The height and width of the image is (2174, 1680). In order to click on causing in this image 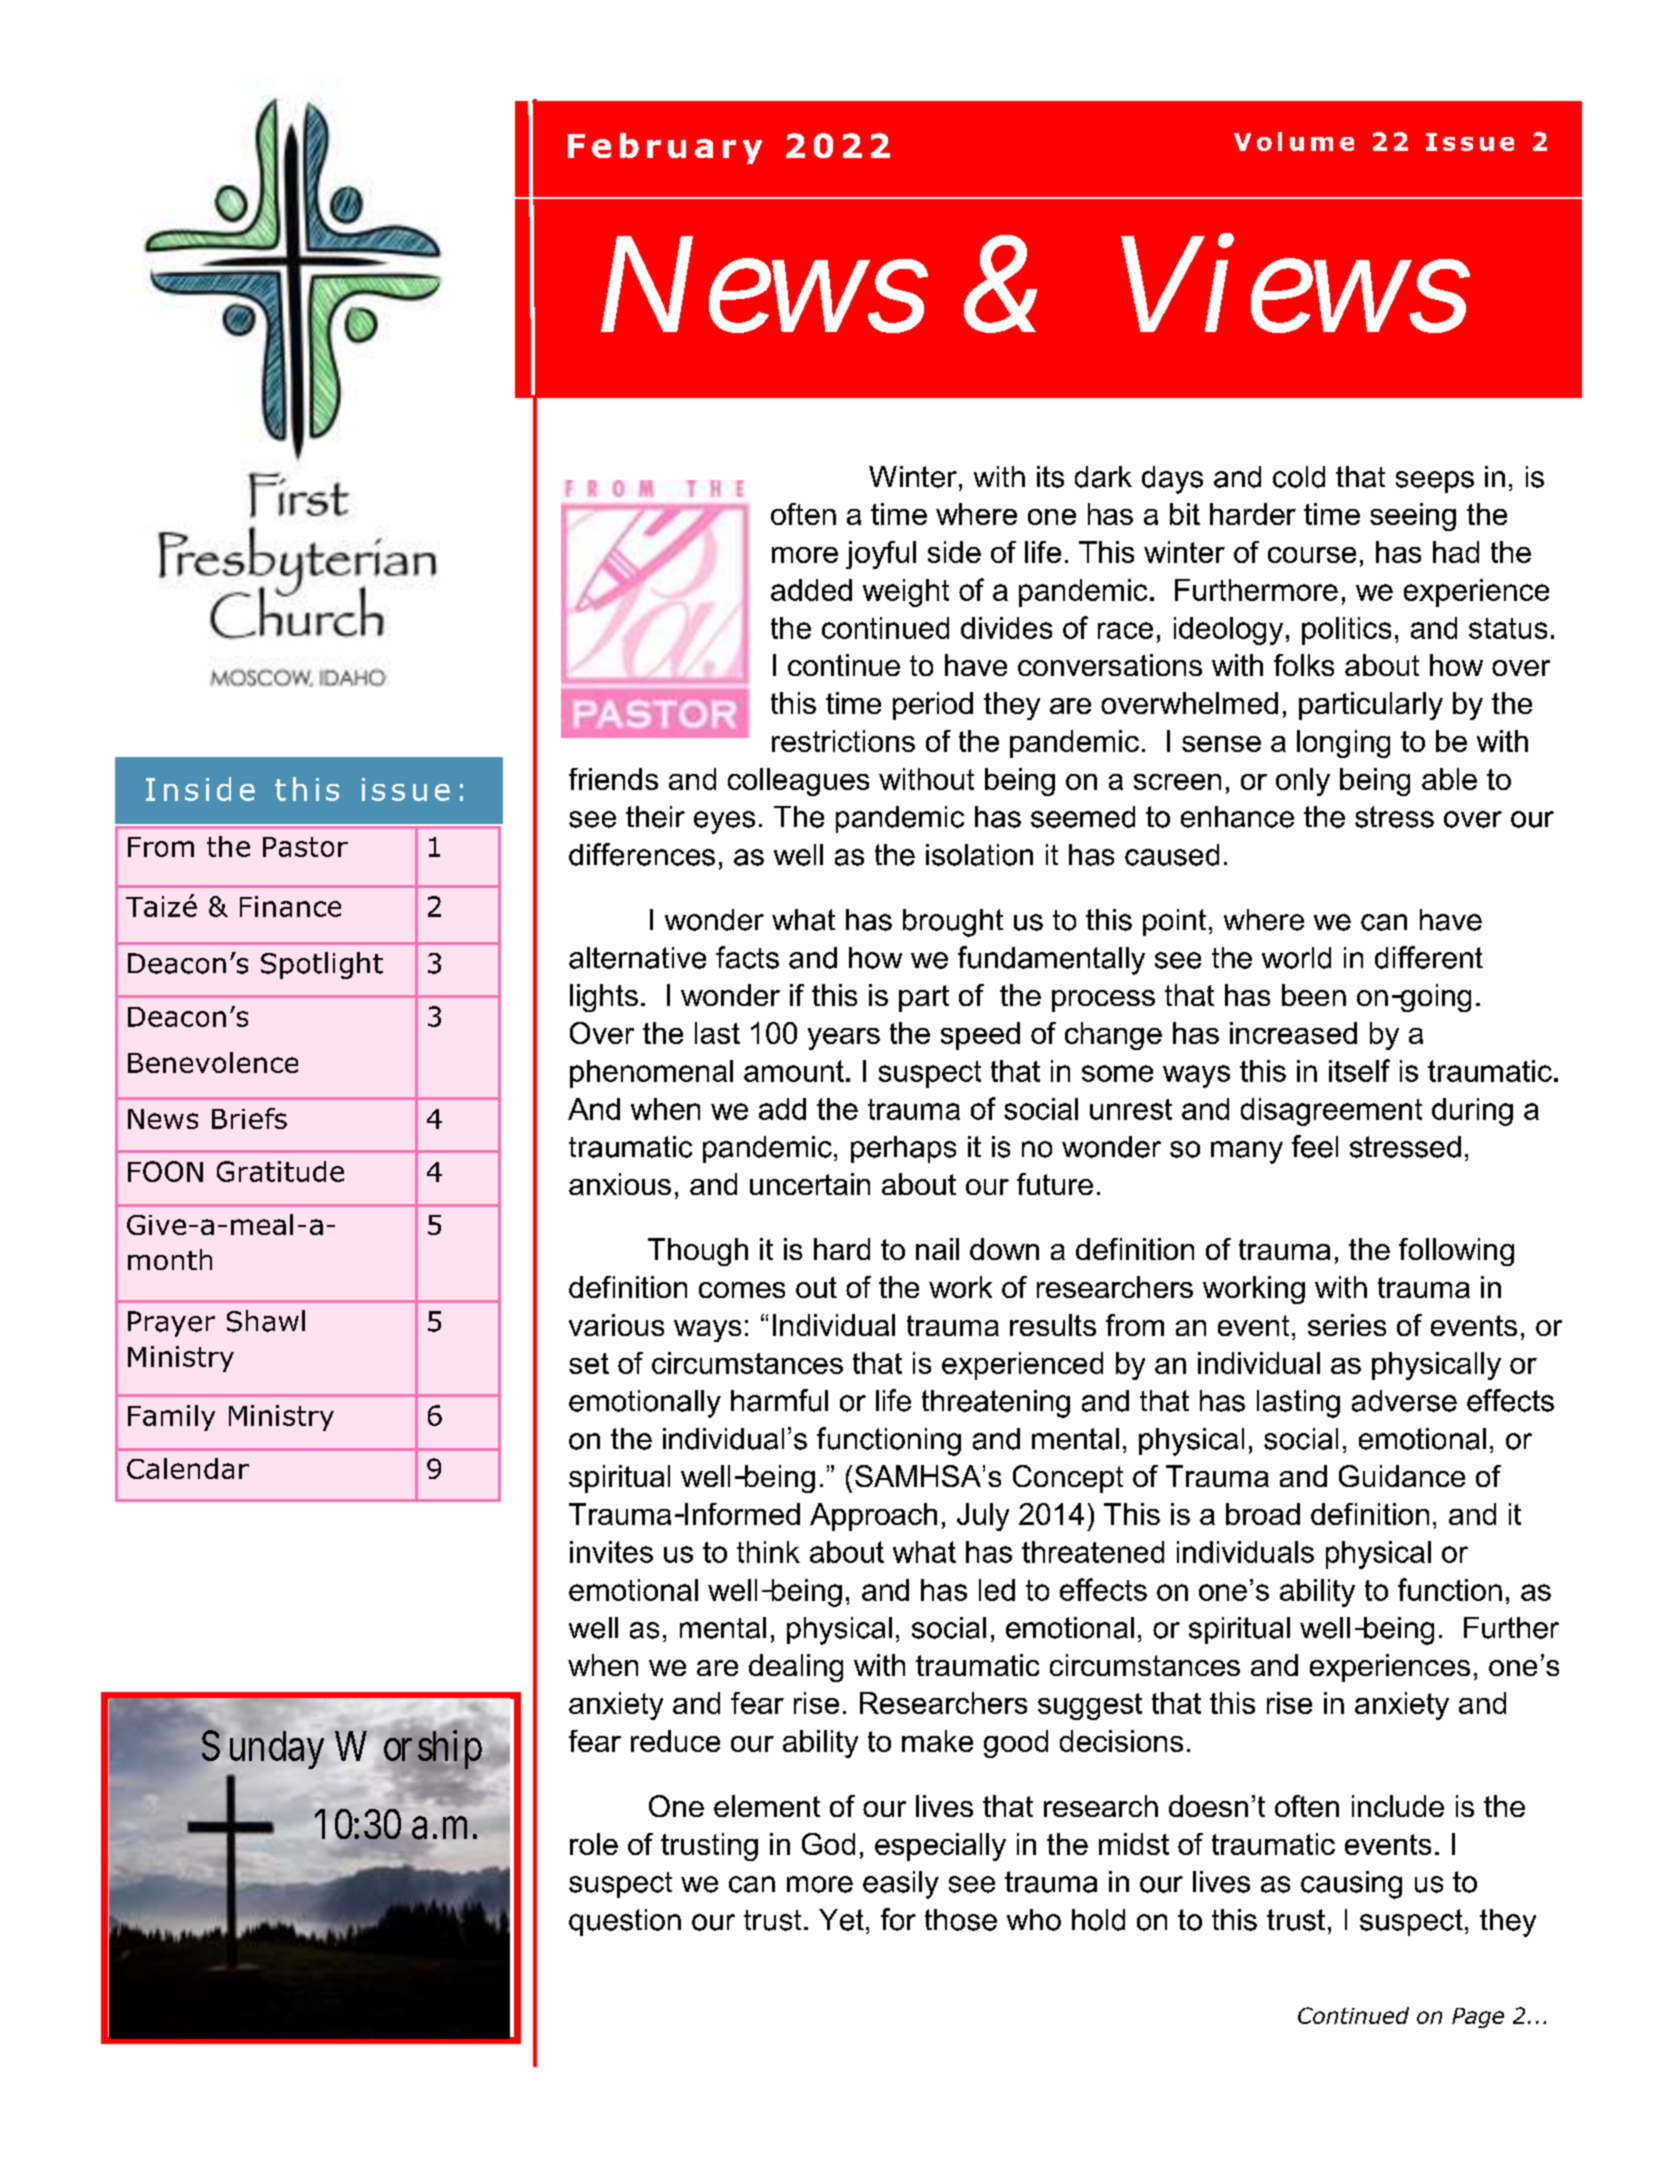, I will do `click(1351, 1885)`.
